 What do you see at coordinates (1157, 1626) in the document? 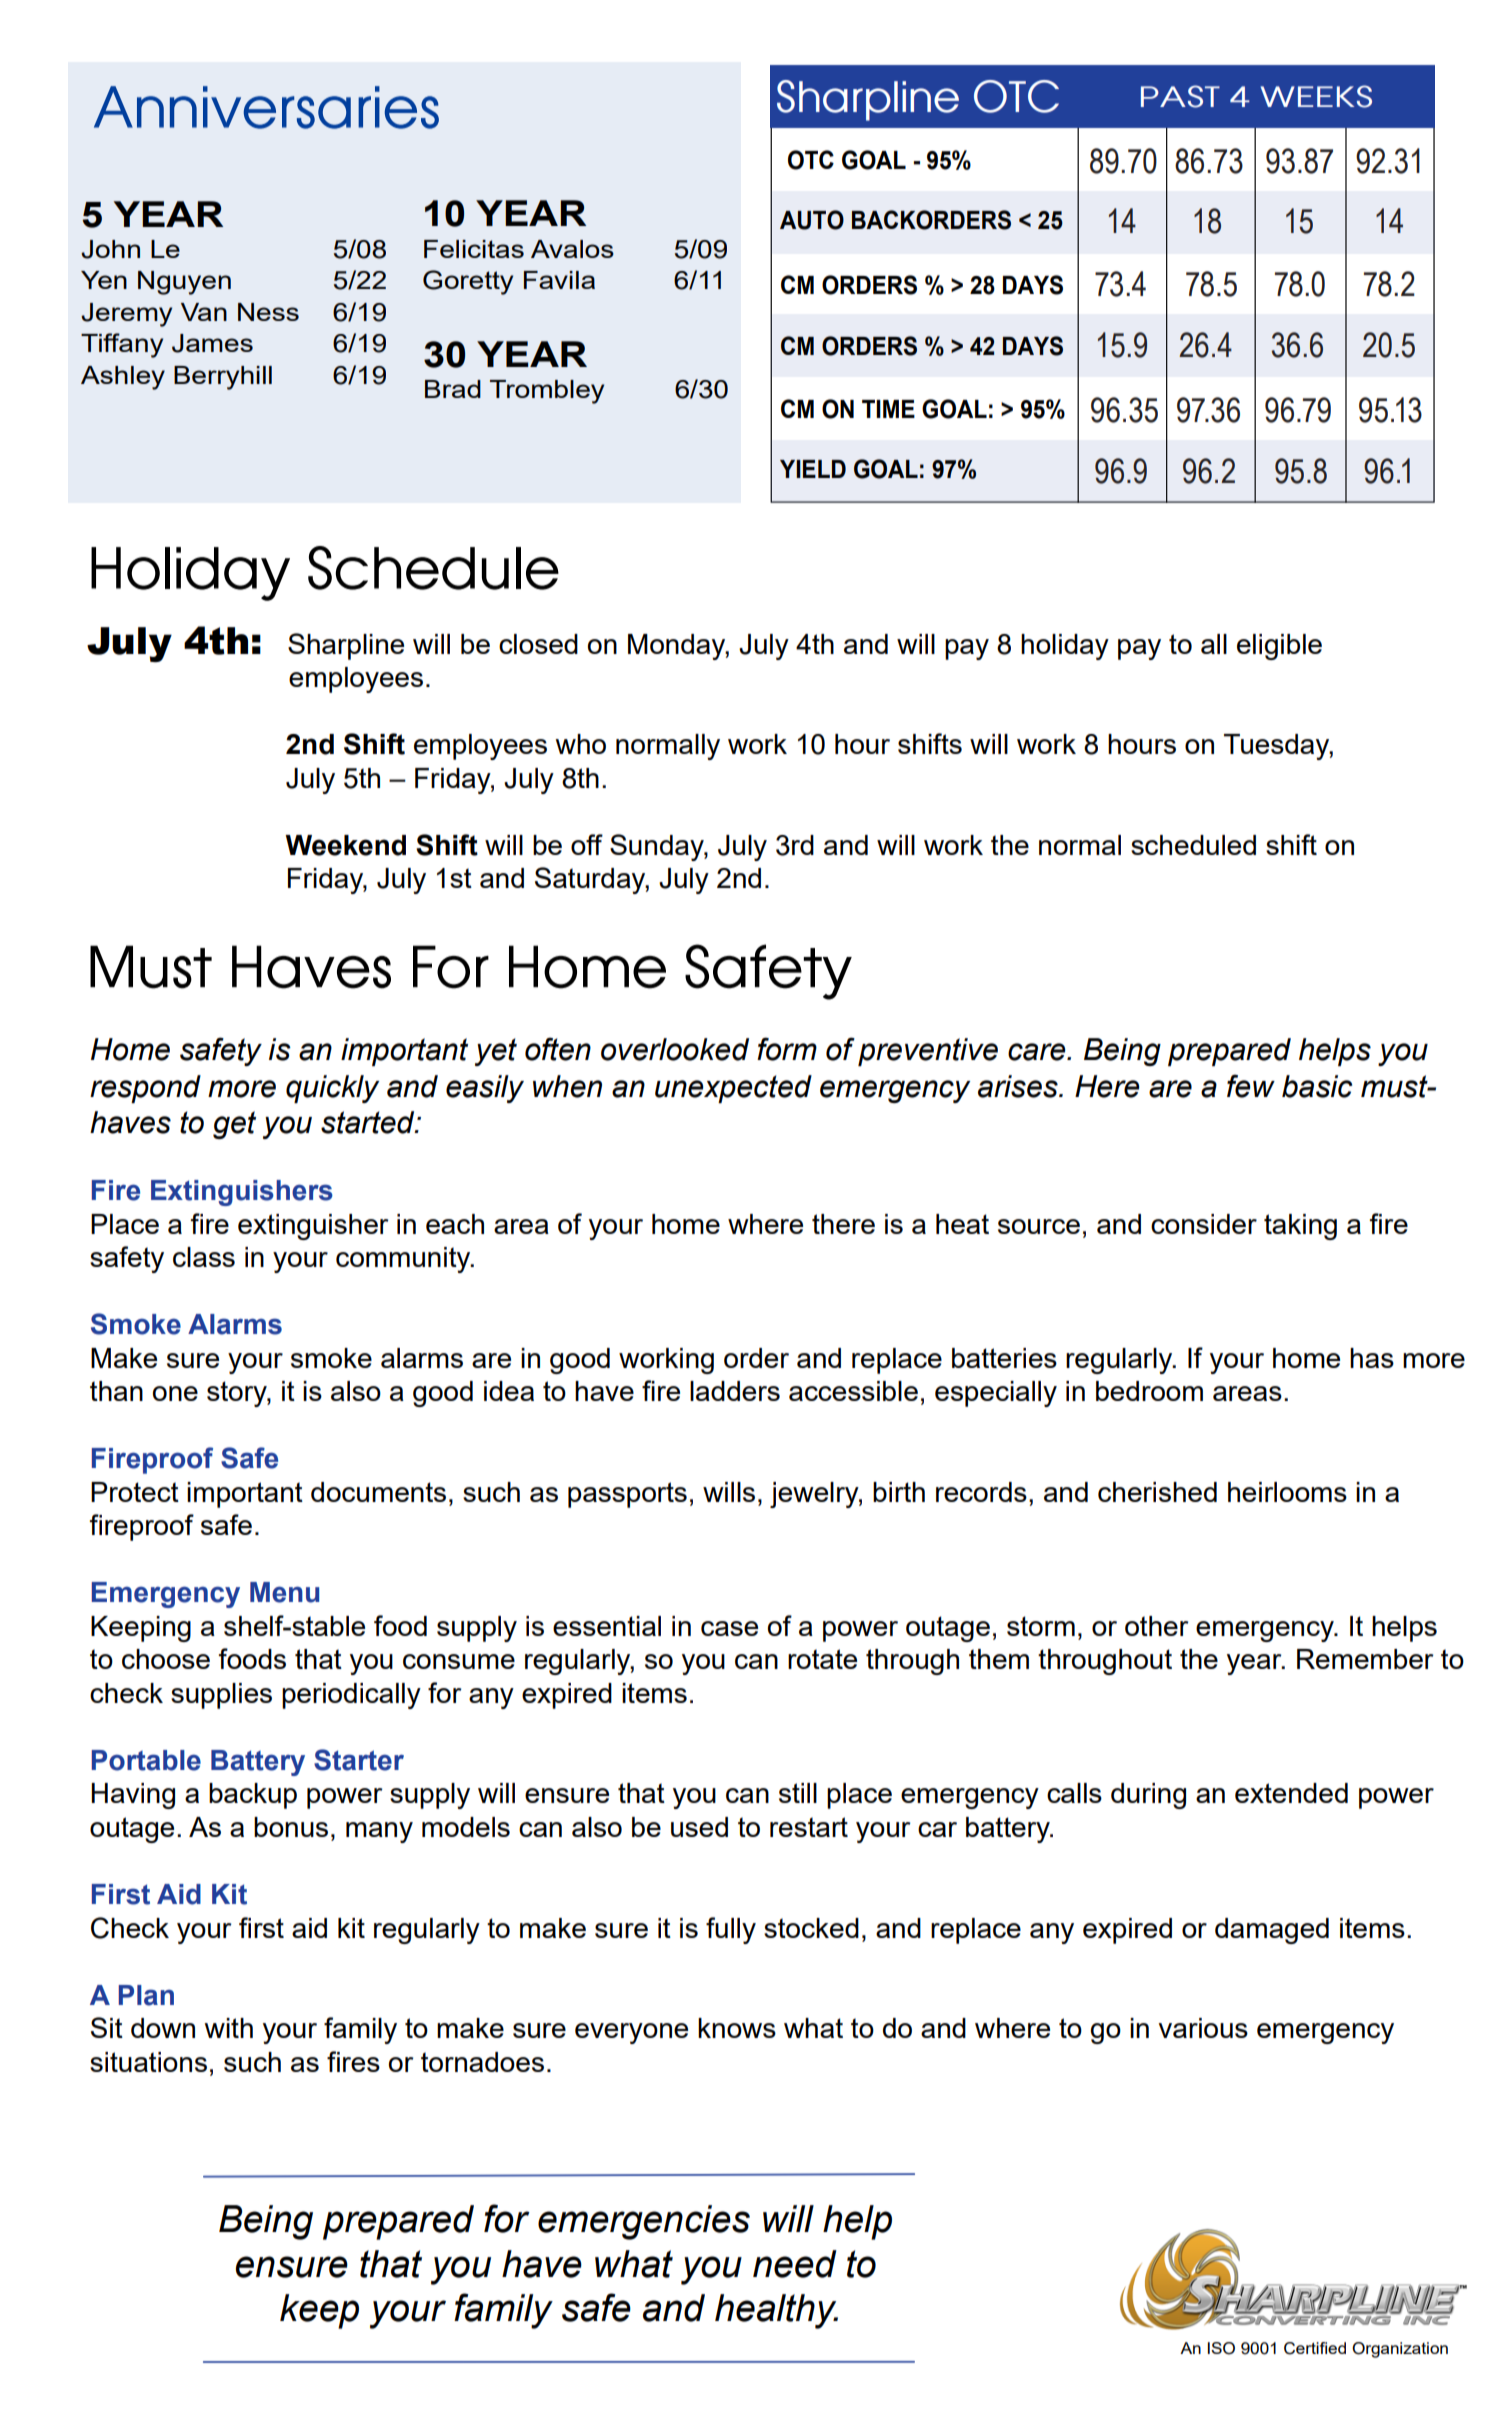
I see `other` at bounding box center [1157, 1626].
